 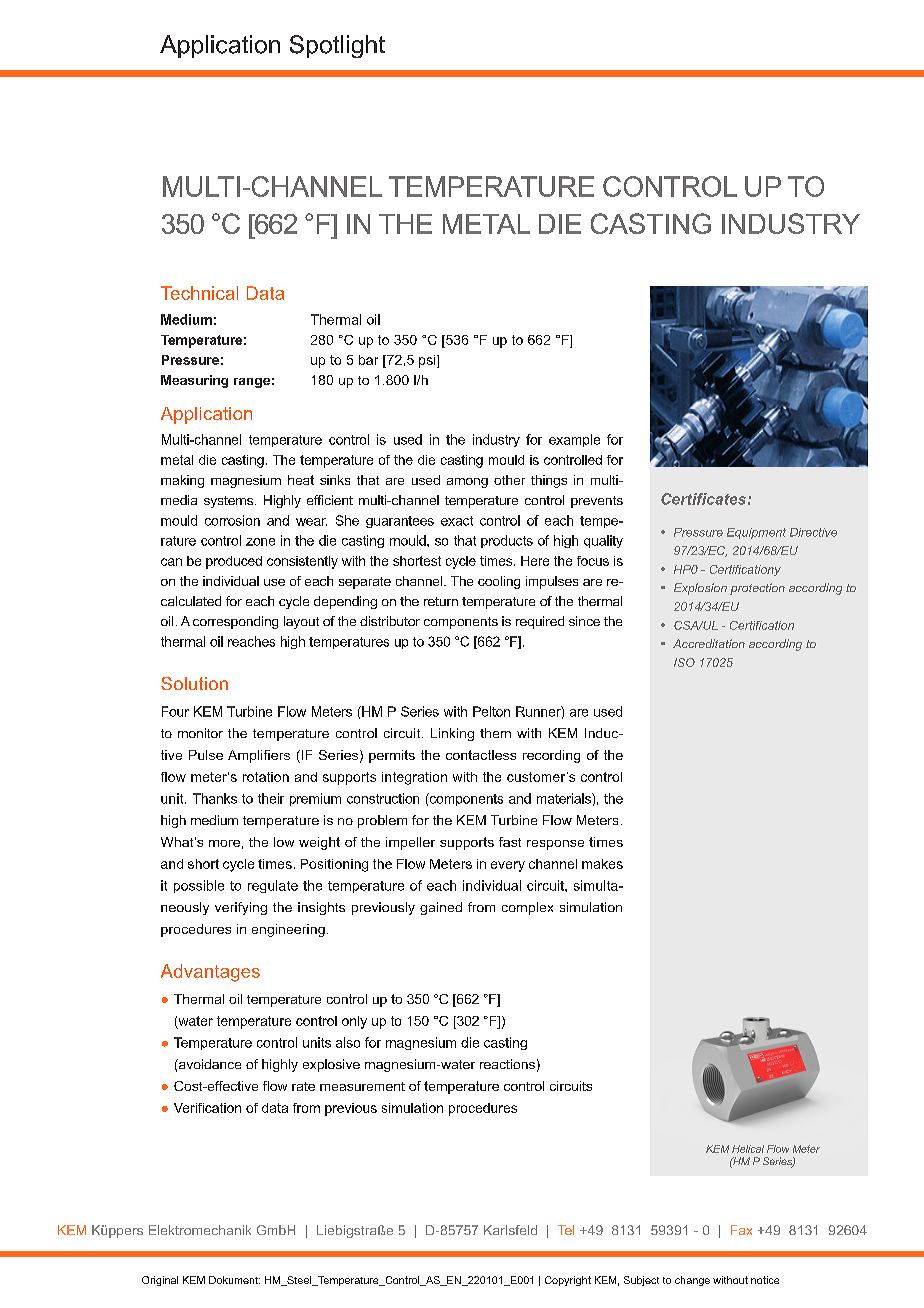 What do you see at coordinates (210, 973) in the image?
I see `Advantages` at bounding box center [210, 973].
